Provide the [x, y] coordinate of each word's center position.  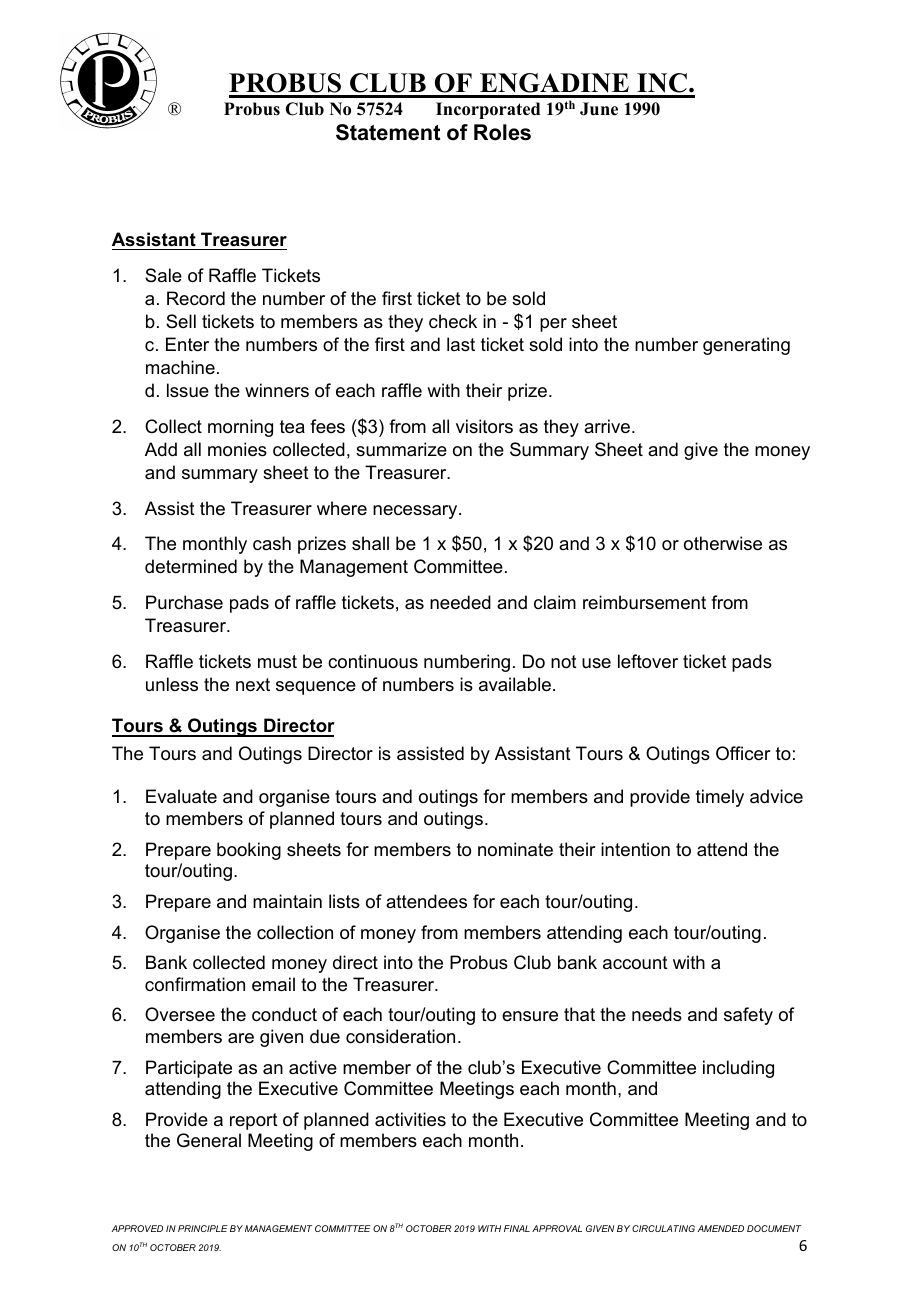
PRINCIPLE [203, 1228]
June [599, 109]
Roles [502, 132]
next [253, 685]
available [515, 684]
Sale [163, 275]
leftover [648, 661]
